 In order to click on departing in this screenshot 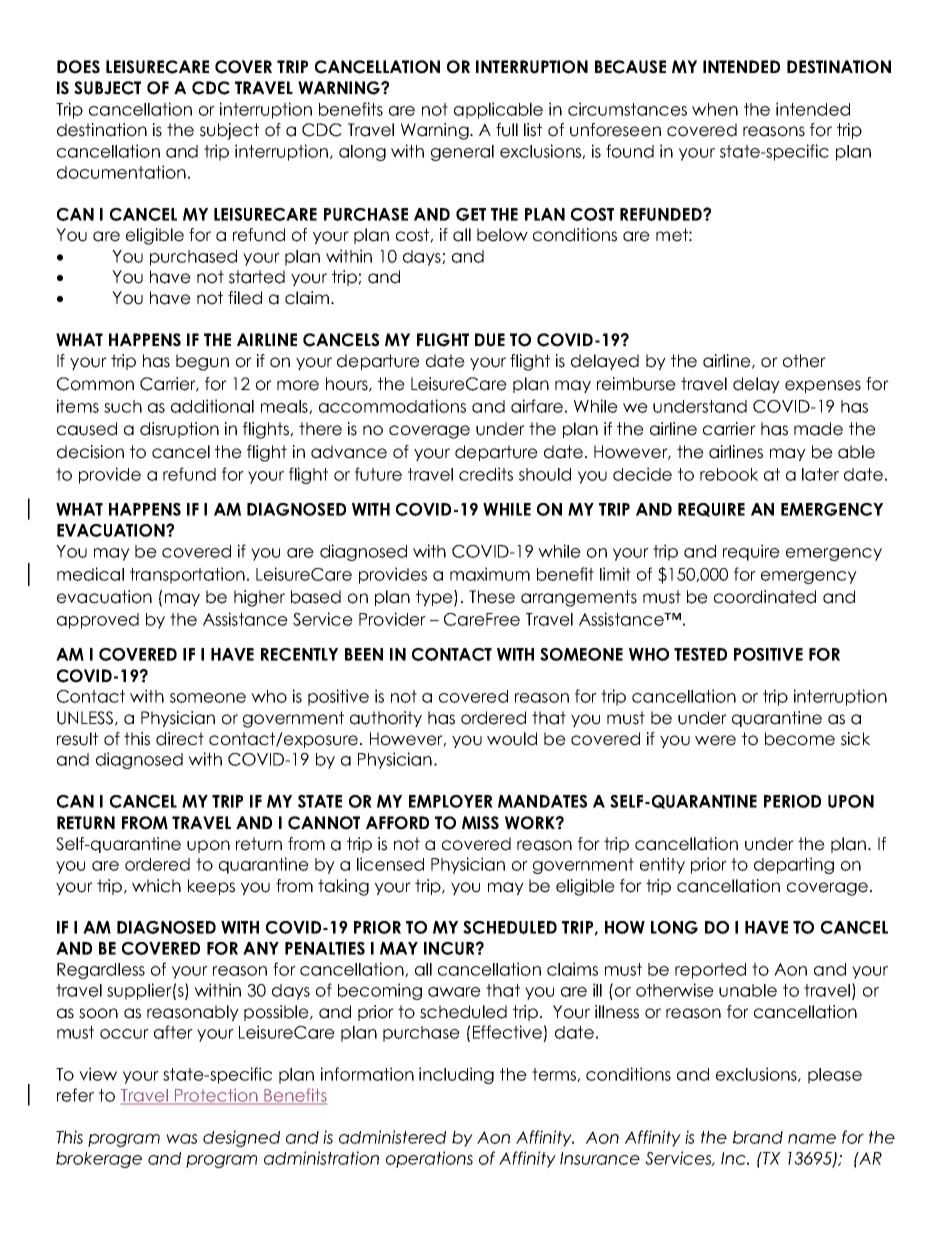, I will do `click(794, 865)`.
